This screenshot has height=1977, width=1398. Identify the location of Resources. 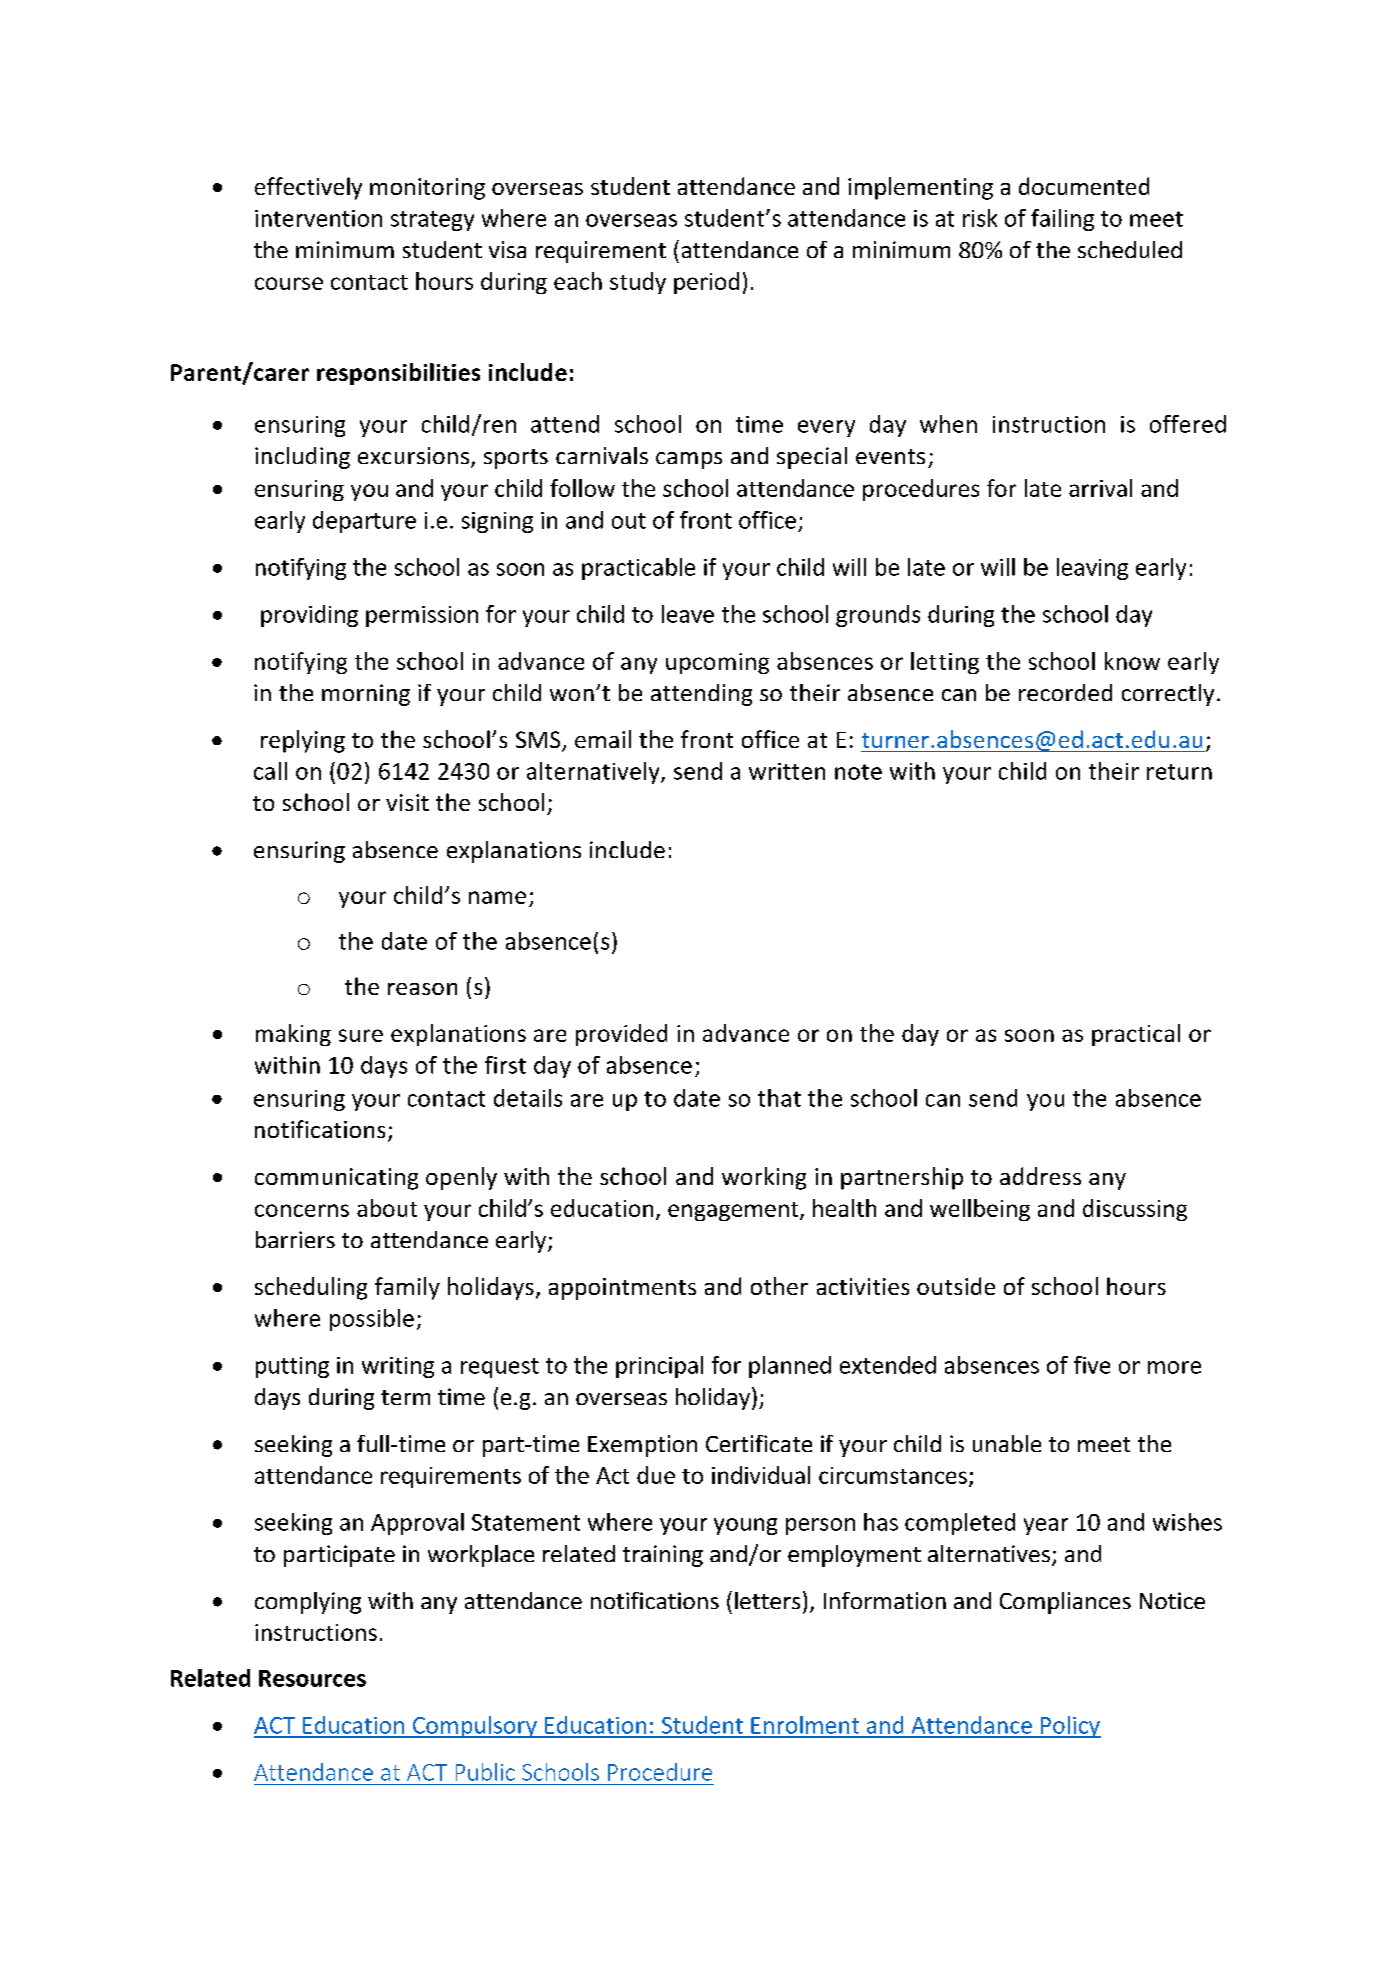
(312, 1678).
